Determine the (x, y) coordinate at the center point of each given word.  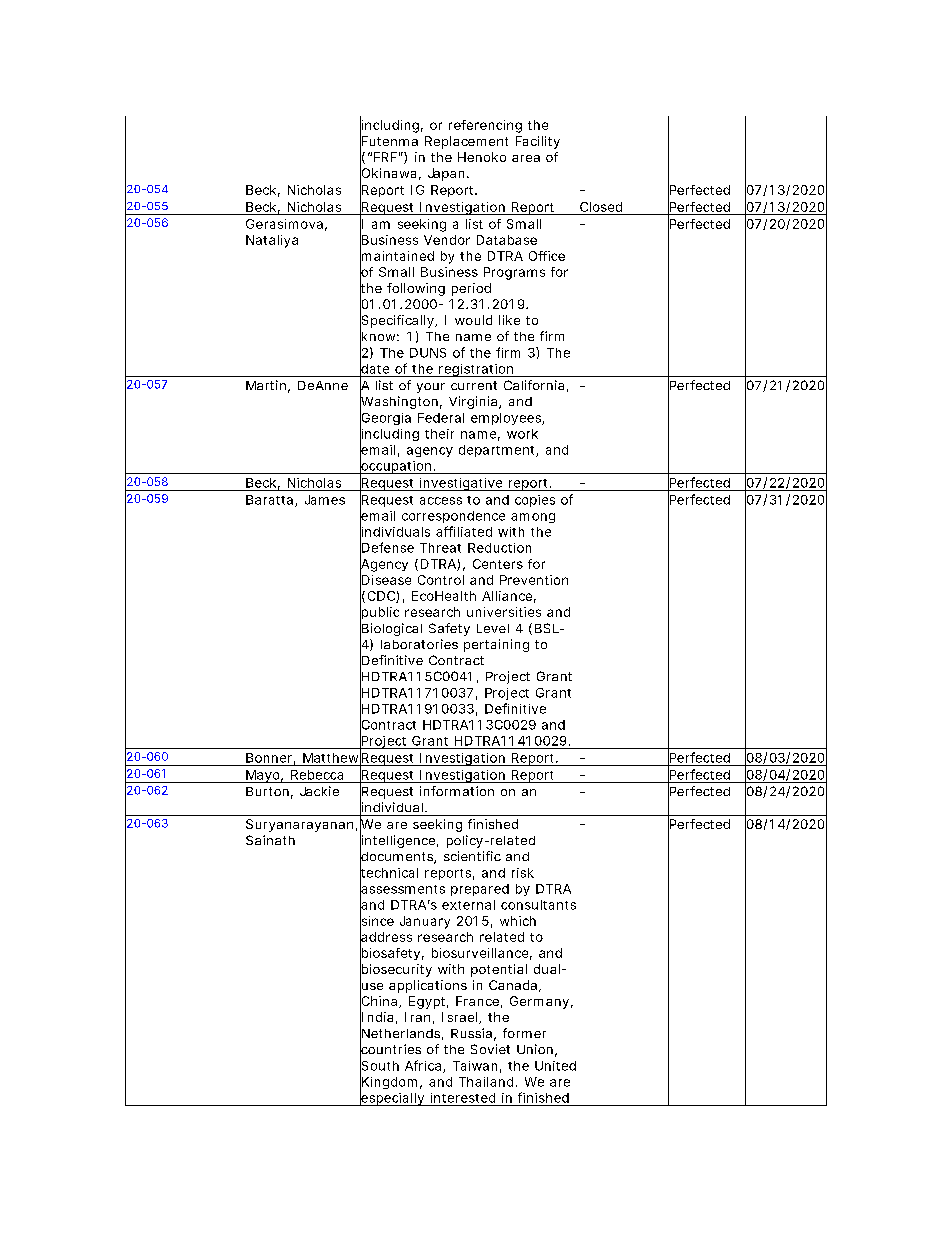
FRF (385, 157)
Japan (446, 174)
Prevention (534, 580)
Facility (538, 142)
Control (441, 580)
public (379, 613)
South (379, 1065)
